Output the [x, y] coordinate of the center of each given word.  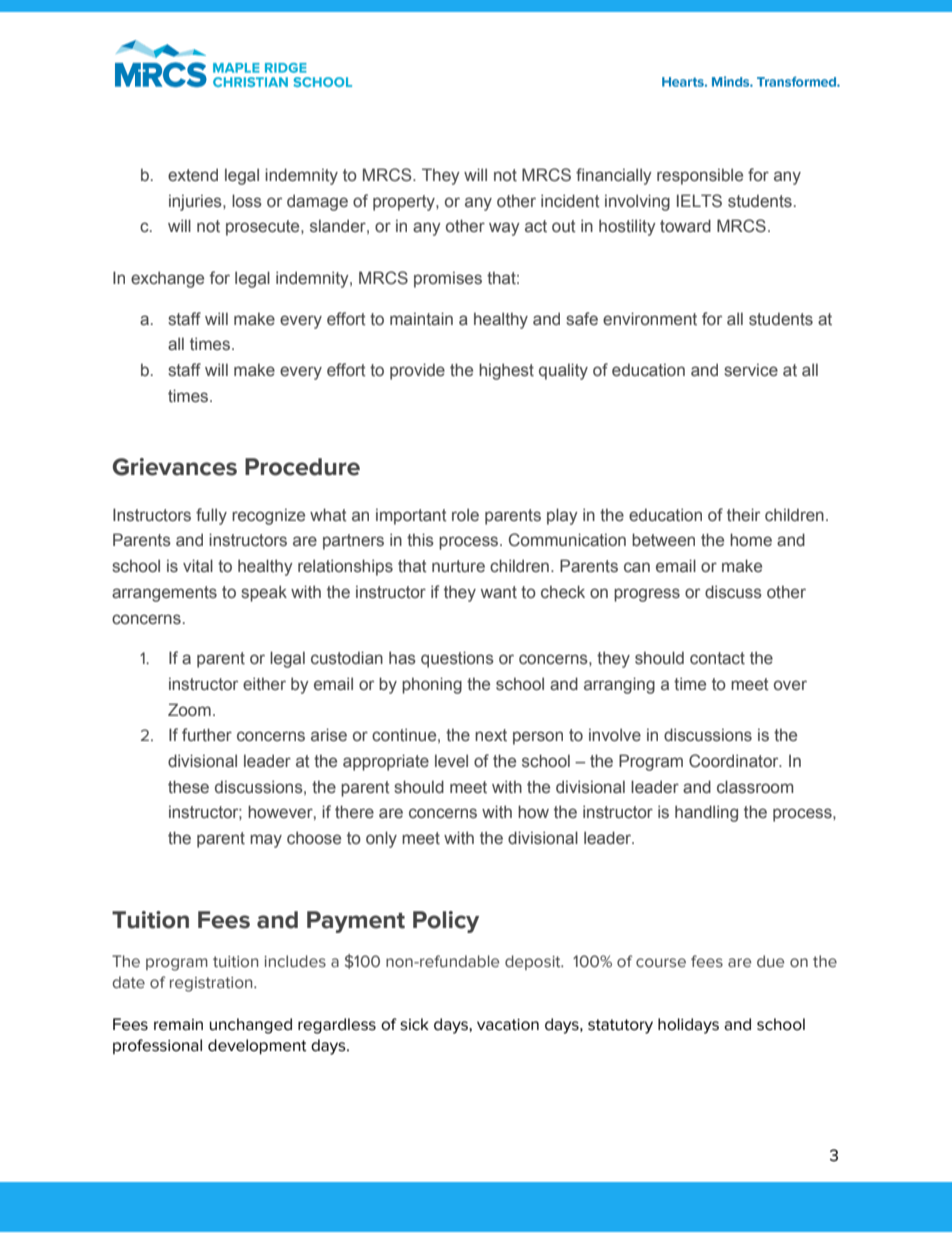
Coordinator [735, 761]
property [405, 203]
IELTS [699, 201]
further [207, 735]
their [743, 514]
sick [414, 1024]
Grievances [175, 467]
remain [178, 1025]
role [465, 514]
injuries [196, 202]
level [451, 761]
